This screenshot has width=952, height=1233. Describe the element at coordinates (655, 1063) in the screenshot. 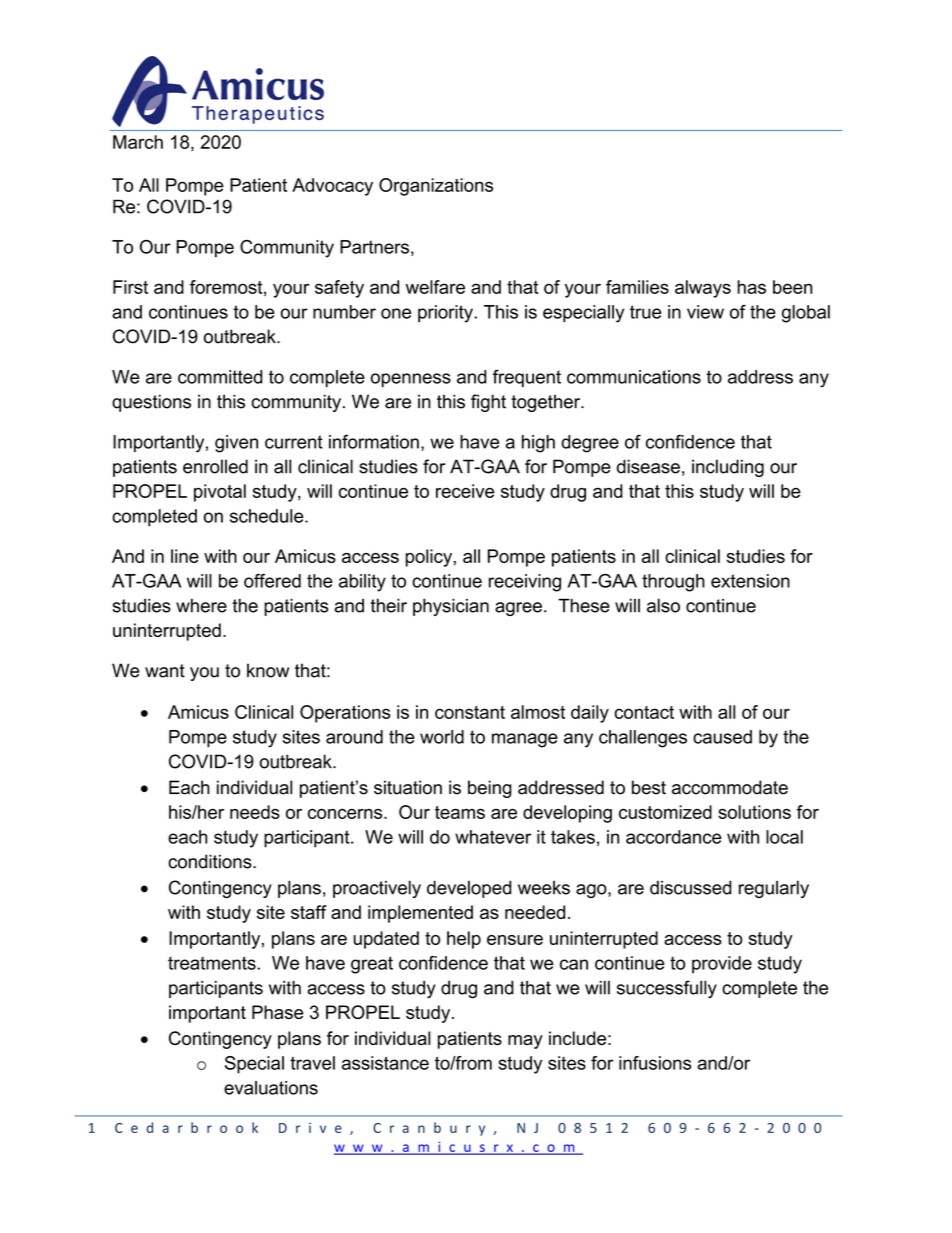

I see `infusions` at that location.
